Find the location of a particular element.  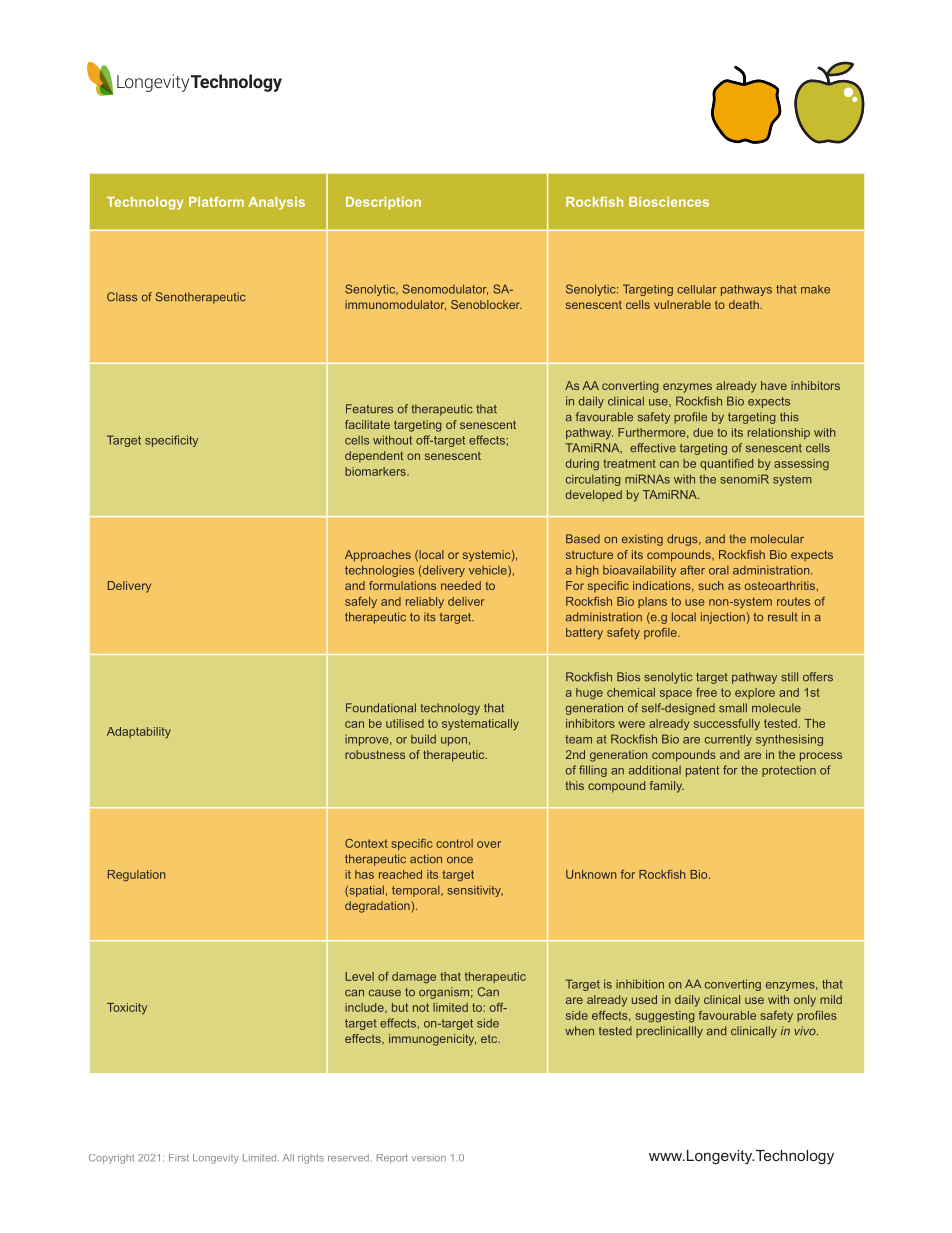

version is located at coordinates (429, 1158).
